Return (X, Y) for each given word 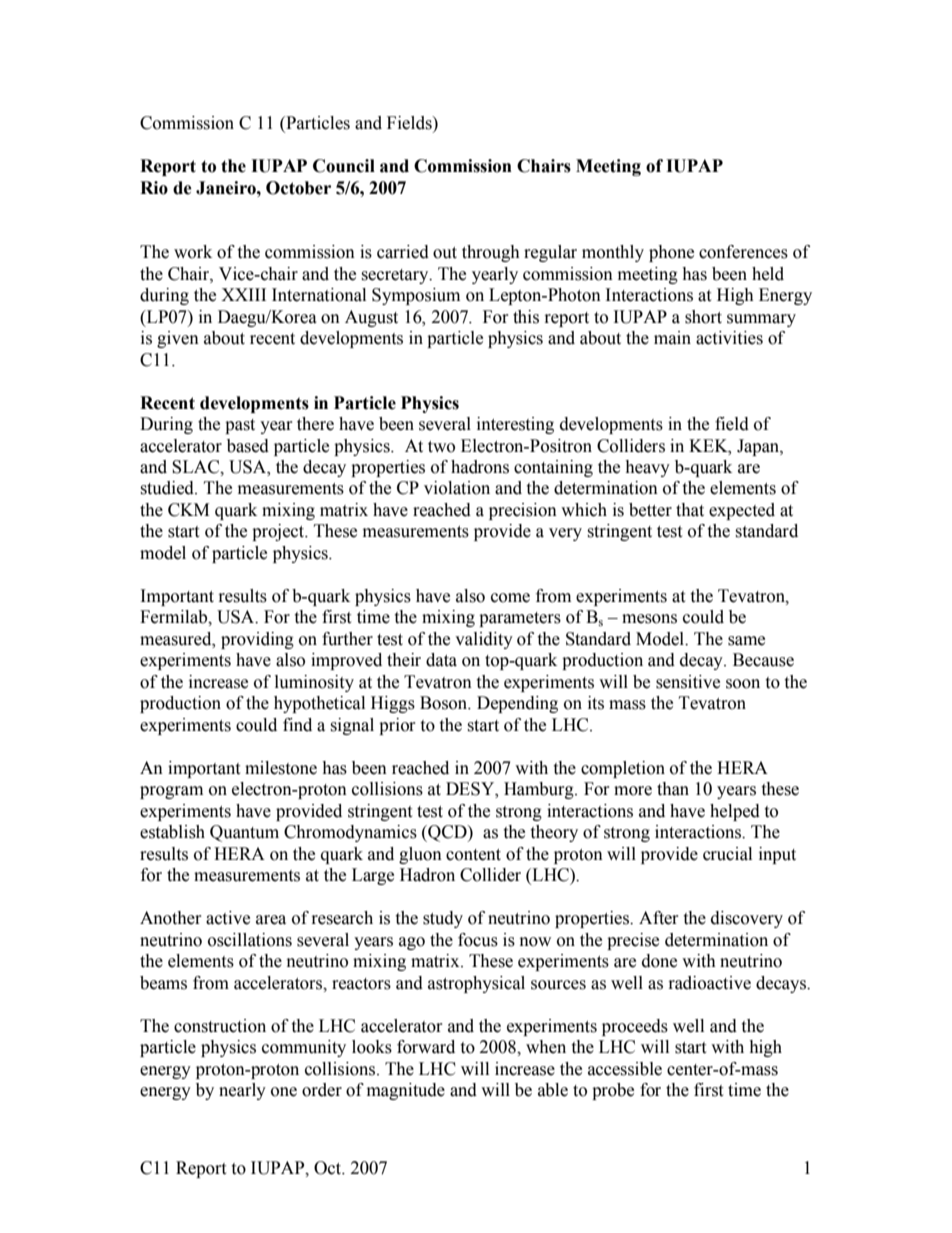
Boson (445, 703)
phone (671, 253)
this (526, 317)
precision (523, 511)
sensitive (688, 682)
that (690, 510)
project (279, 532)
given (178, 339)
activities (729, 338)
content (473, 855)
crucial (727, 854)
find (297, 725)
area (271, 920)
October (298, 188)
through (491, 253)
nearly (242, 1091)
